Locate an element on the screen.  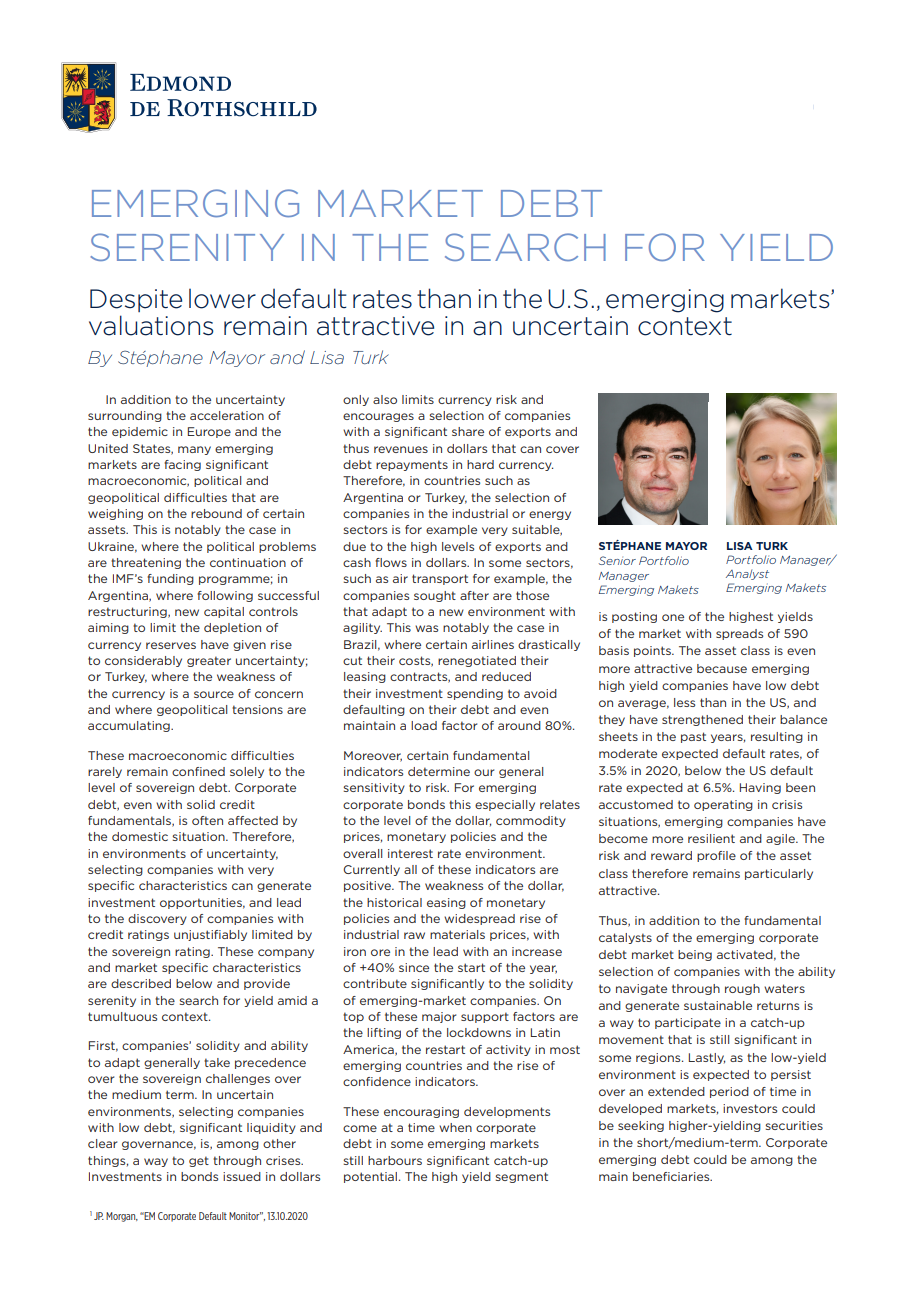
valuations is located at coordinates (151, 325).
